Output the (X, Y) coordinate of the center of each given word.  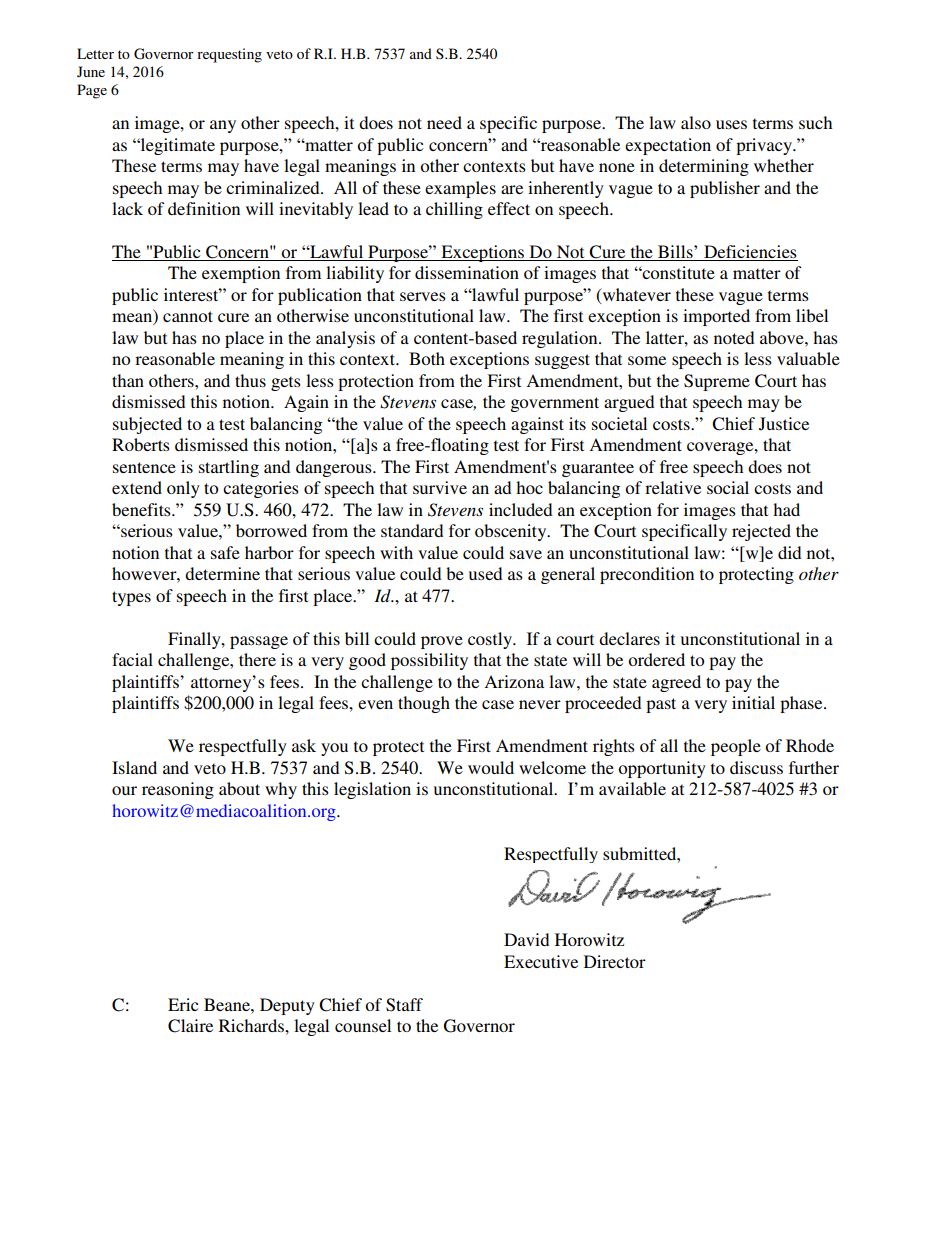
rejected (761, 532)
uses (731, 124)
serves (423, 296)
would (491, 767)
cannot (188, 316)
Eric (183, 1004)
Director (615, 961)
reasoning (178, 790)
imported (716, 317)
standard (412, 530)
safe (225, 552)
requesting (229, 55)
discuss (756, 767)
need (444, 122)
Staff (404, 1005)
